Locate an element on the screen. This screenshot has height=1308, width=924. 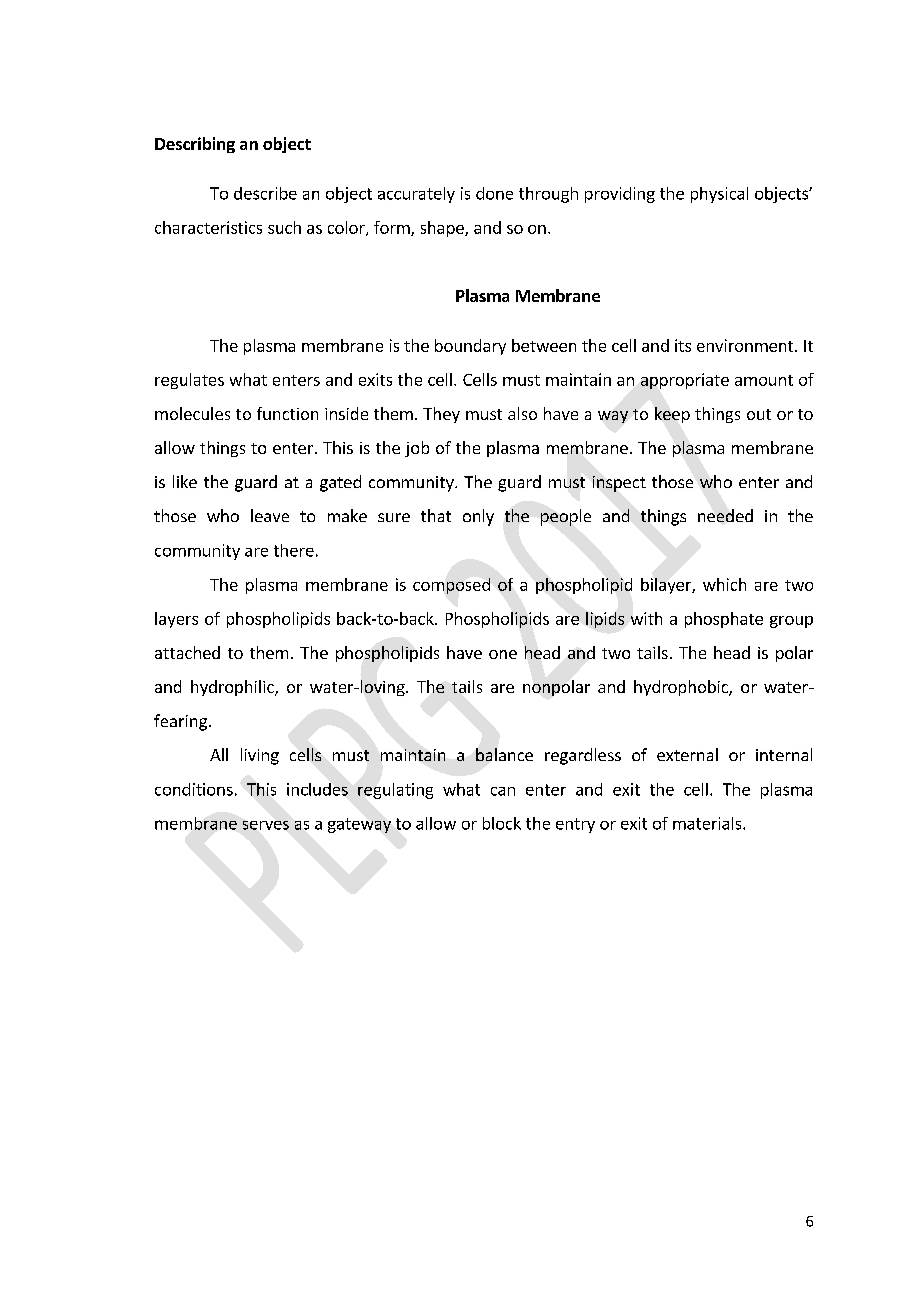
serves is located at coordinates (266, 825).
